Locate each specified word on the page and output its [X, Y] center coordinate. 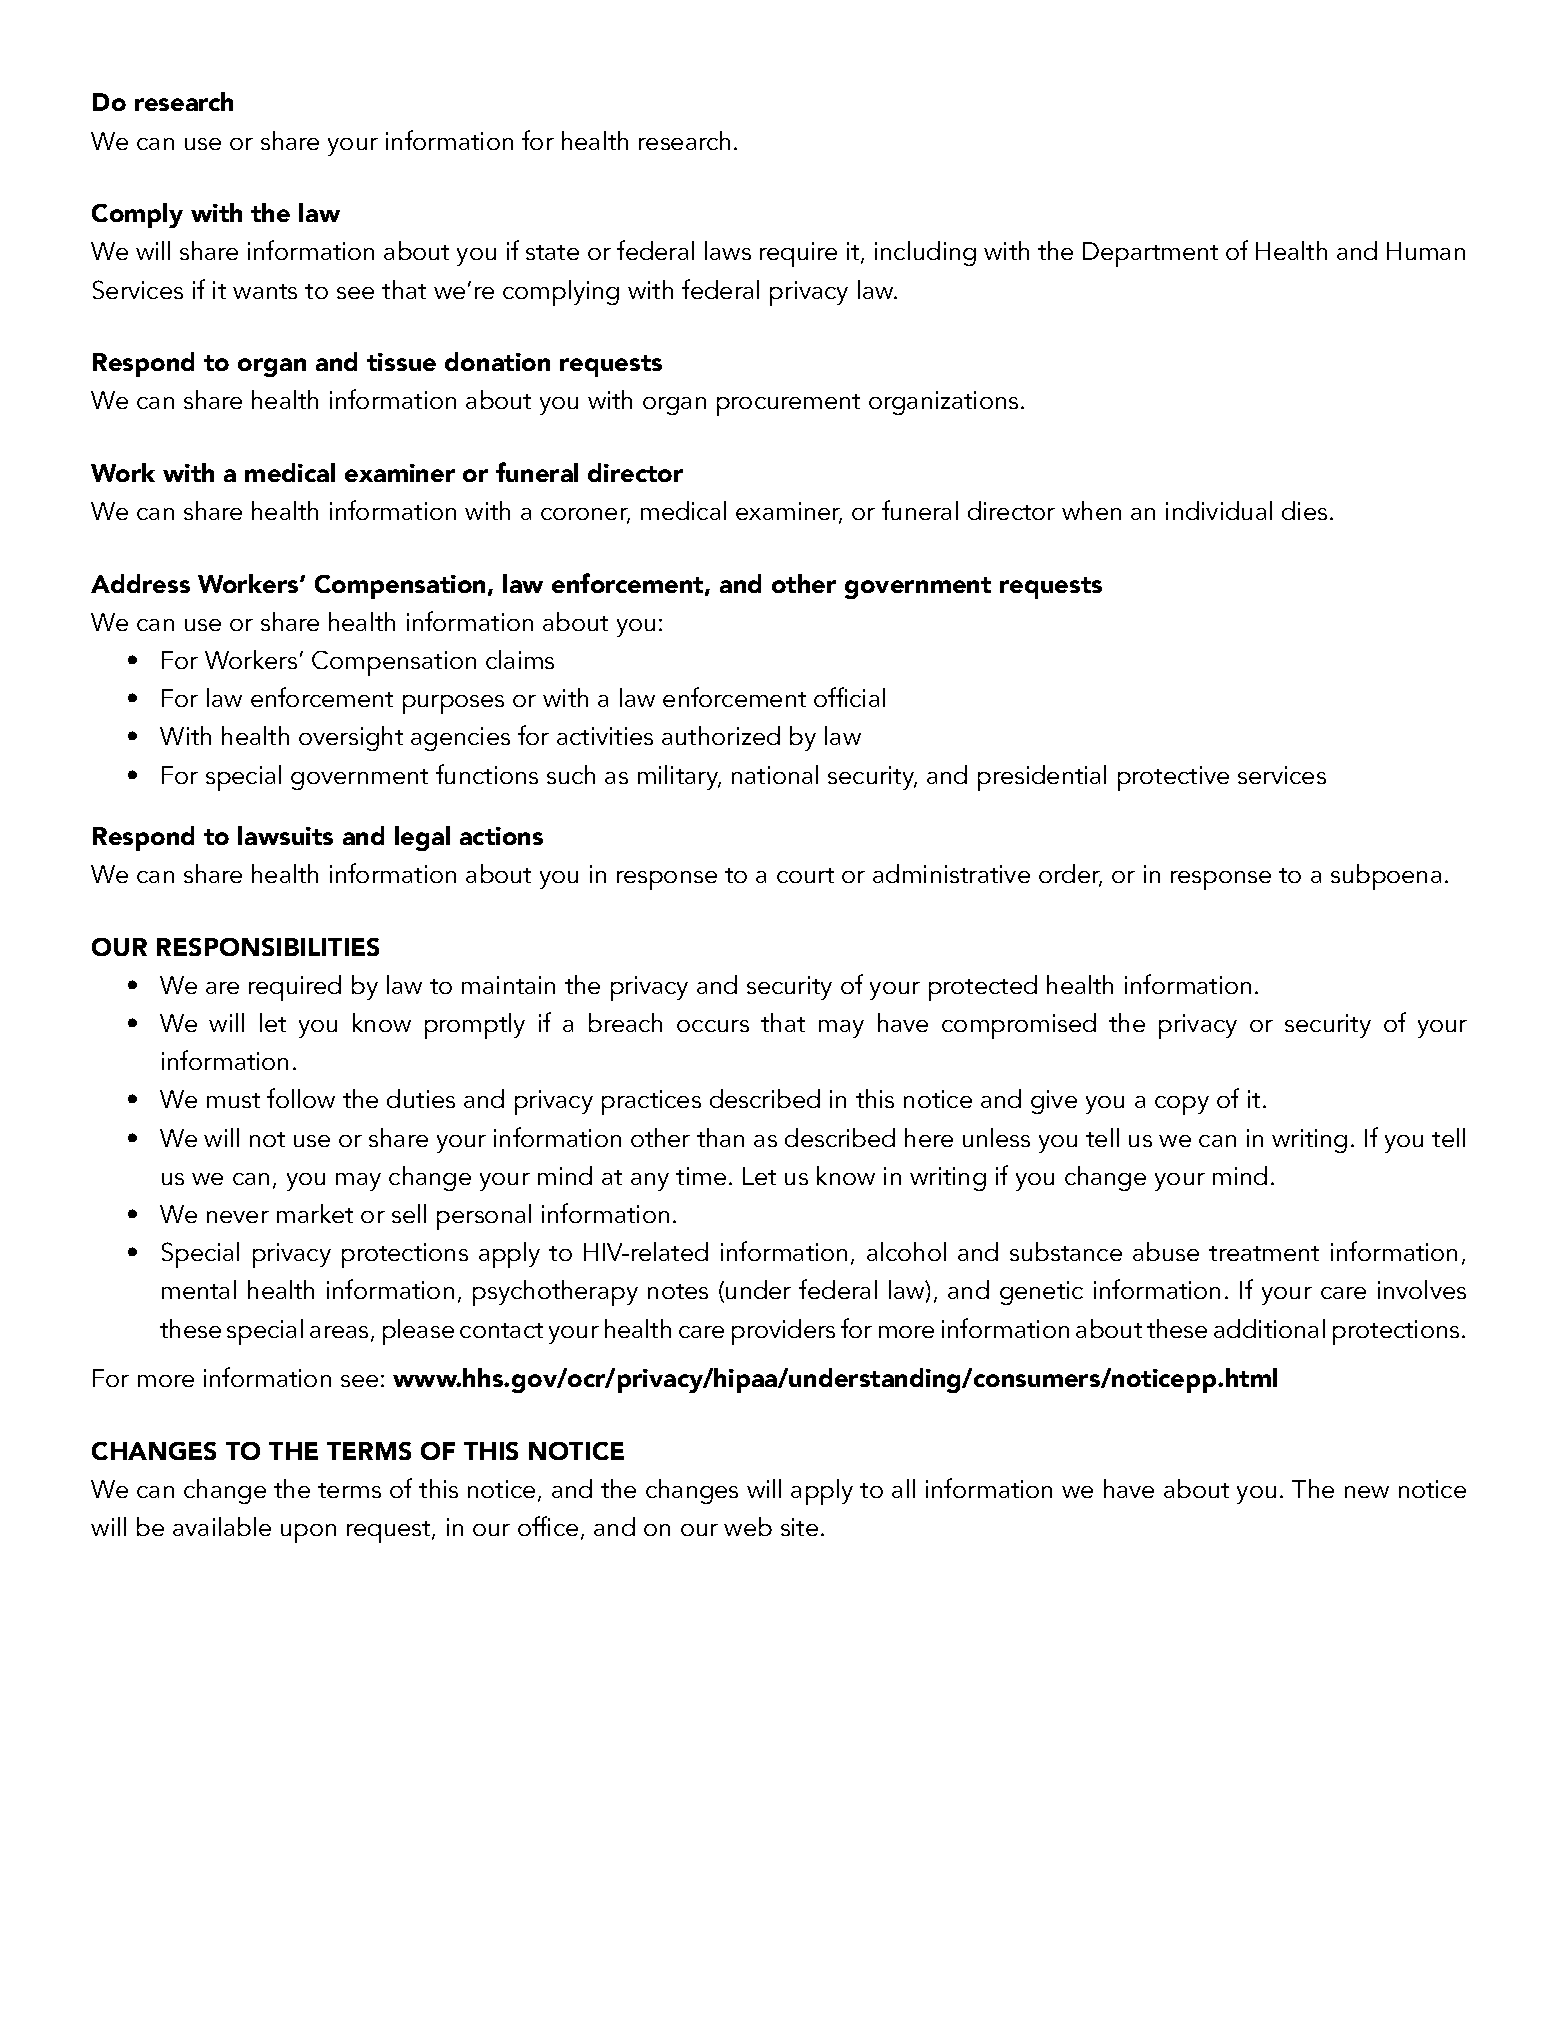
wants [265, 291]
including [925, 253]
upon [308, 1533]
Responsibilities [268, 947]
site [799, 1527]
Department [1150, 254]
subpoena [1386, 877]
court [805, 875]
